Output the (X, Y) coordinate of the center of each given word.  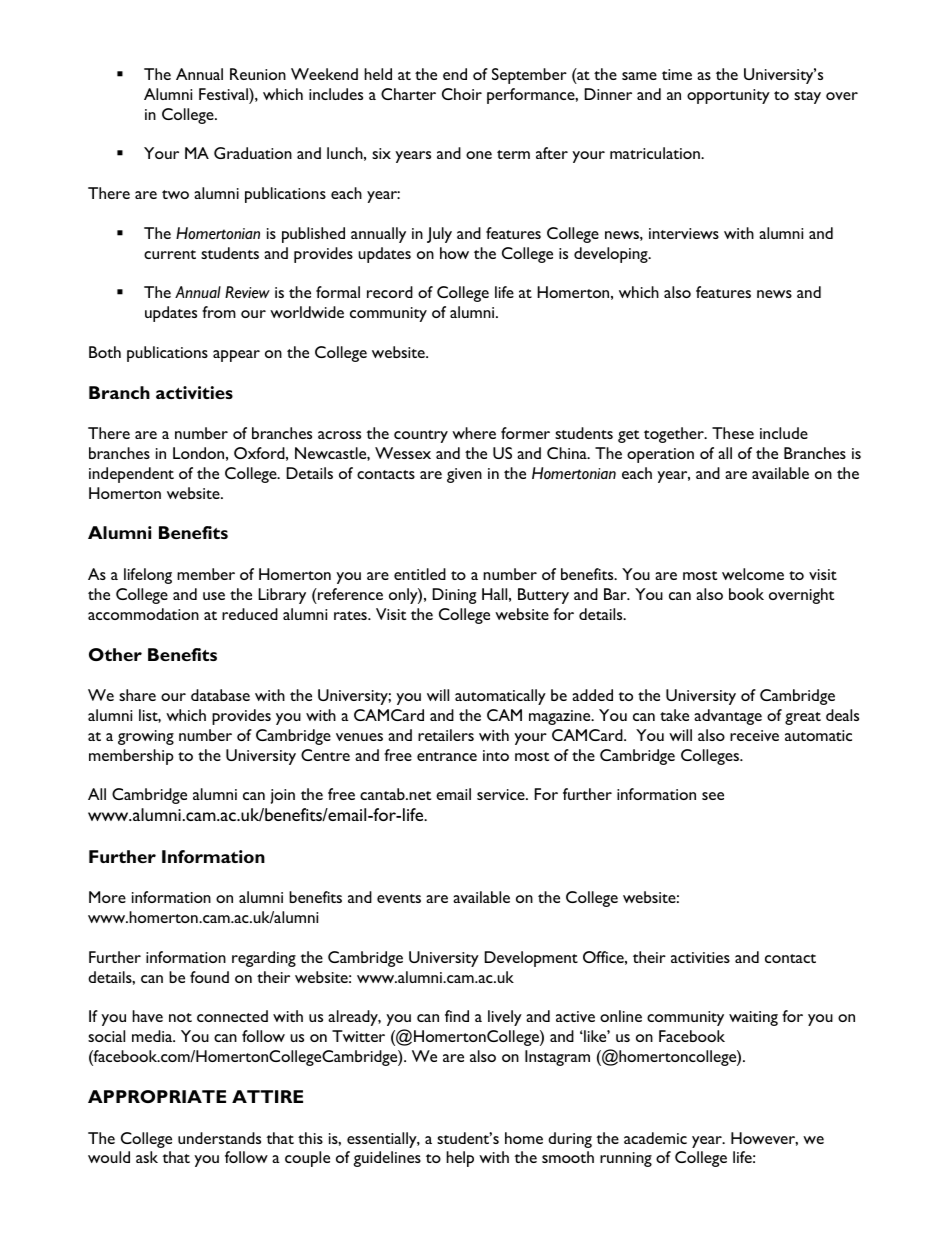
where (474, 433)
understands (219, 1138)
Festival (224, 94)
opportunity (728, 96)
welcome (753, 574)
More (107, 897)
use (214, 596)
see (713, 796)
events (399, 898)
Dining (454, 596)
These (733, 433)
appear (236, 356)
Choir (462, 94)
